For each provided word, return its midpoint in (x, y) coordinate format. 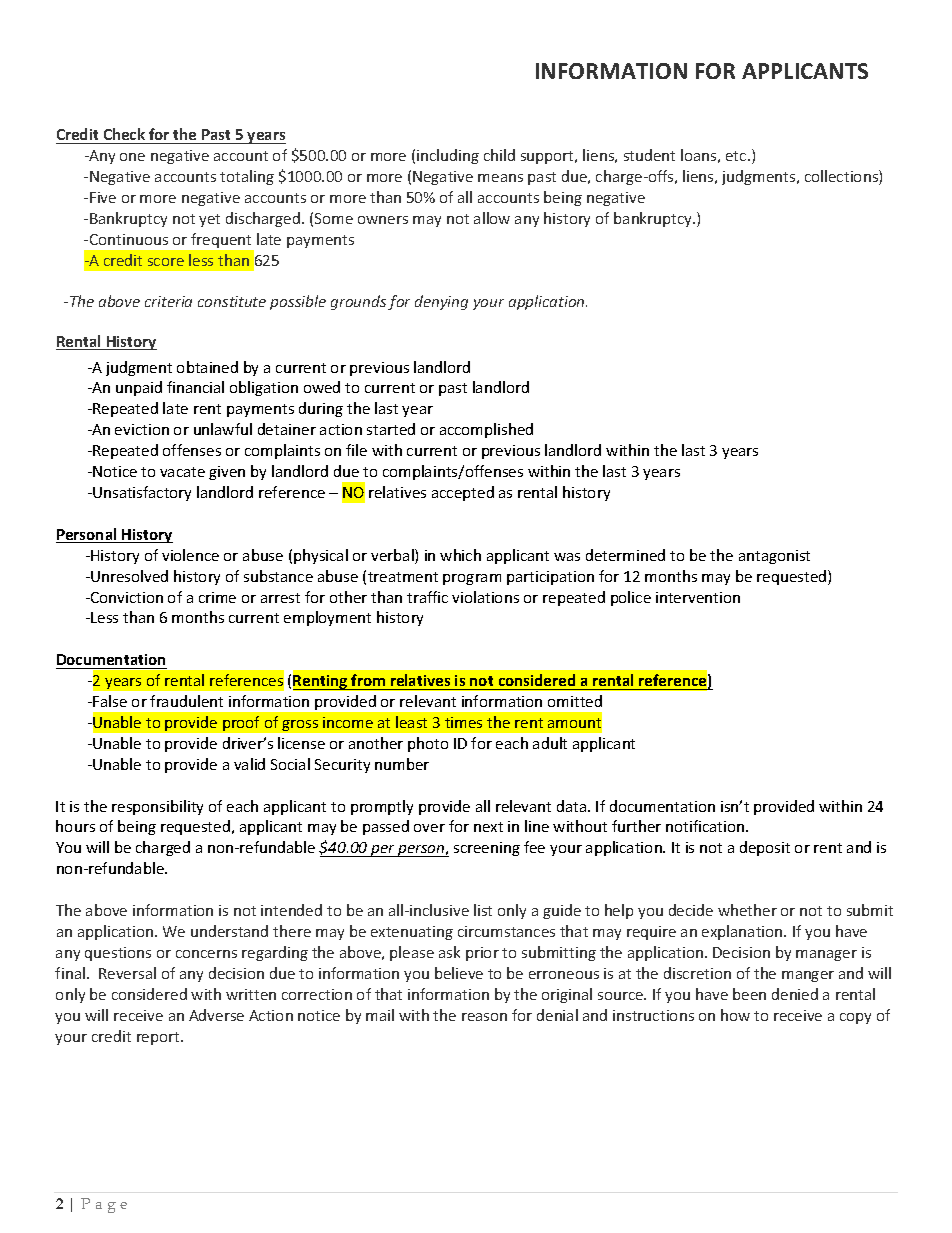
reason (484, 1017)
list (483, 910)
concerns (206, 954)
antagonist (774, 557)
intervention (698, 597)
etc (737, 156)
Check (124, 134)
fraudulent (186, 701)
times (463, 722)
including (448, 156)
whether (747, 910)
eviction (142, 429)
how (735, 1015)
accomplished (486, 430)
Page (104, 1205)
